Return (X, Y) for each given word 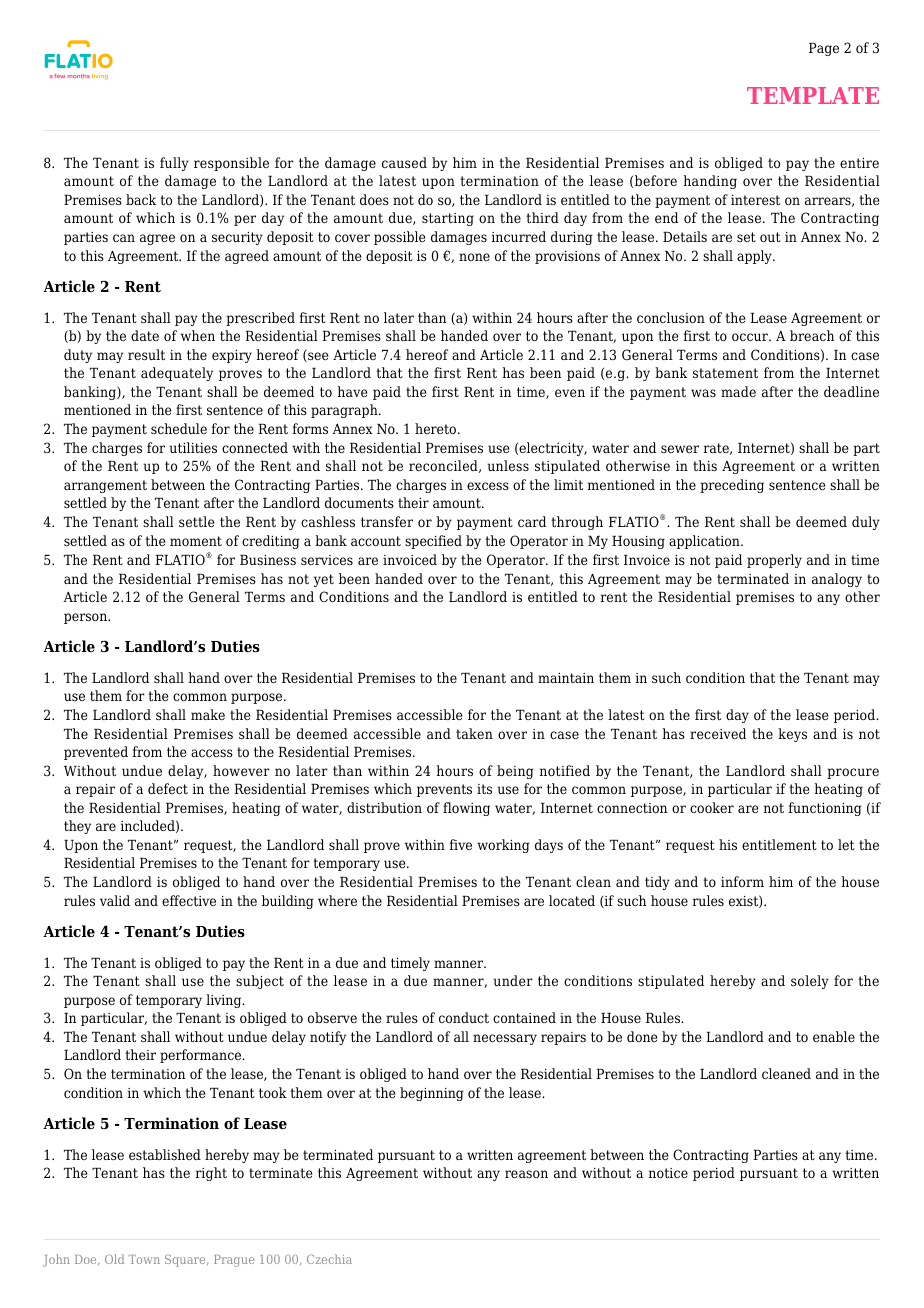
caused (404, 162)
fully (174, 164)
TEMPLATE (813, 95)
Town (144, 1259)
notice (668, 1173)
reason (526, 1174)
